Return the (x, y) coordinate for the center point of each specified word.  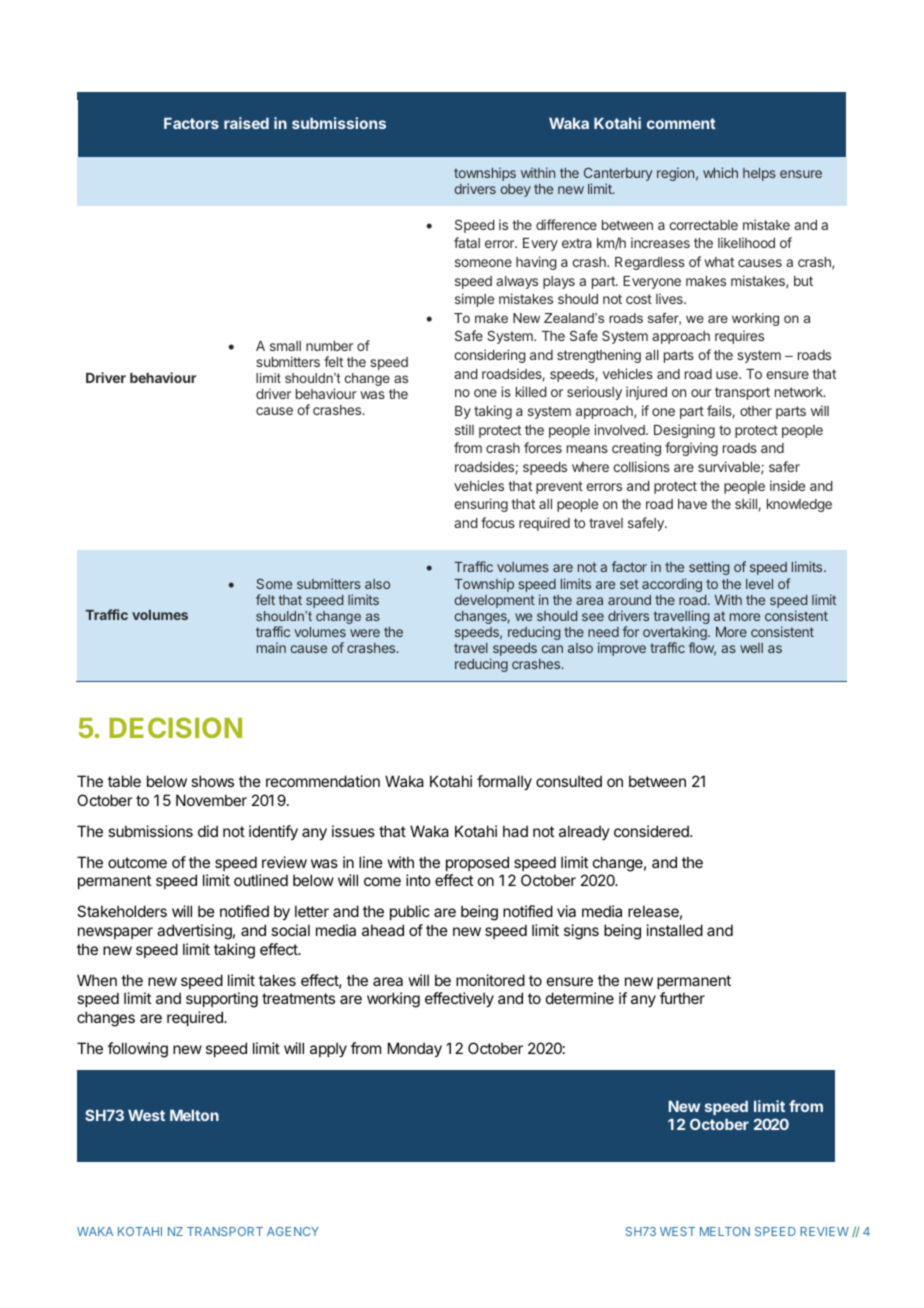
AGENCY (293, 1231)
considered (652, 831)
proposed (477, 863)
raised (246, 123)
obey (516, 190)
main (271, 647)
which (720, 172)
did (208, 831)
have (692, 504)
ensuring (481, 505)
